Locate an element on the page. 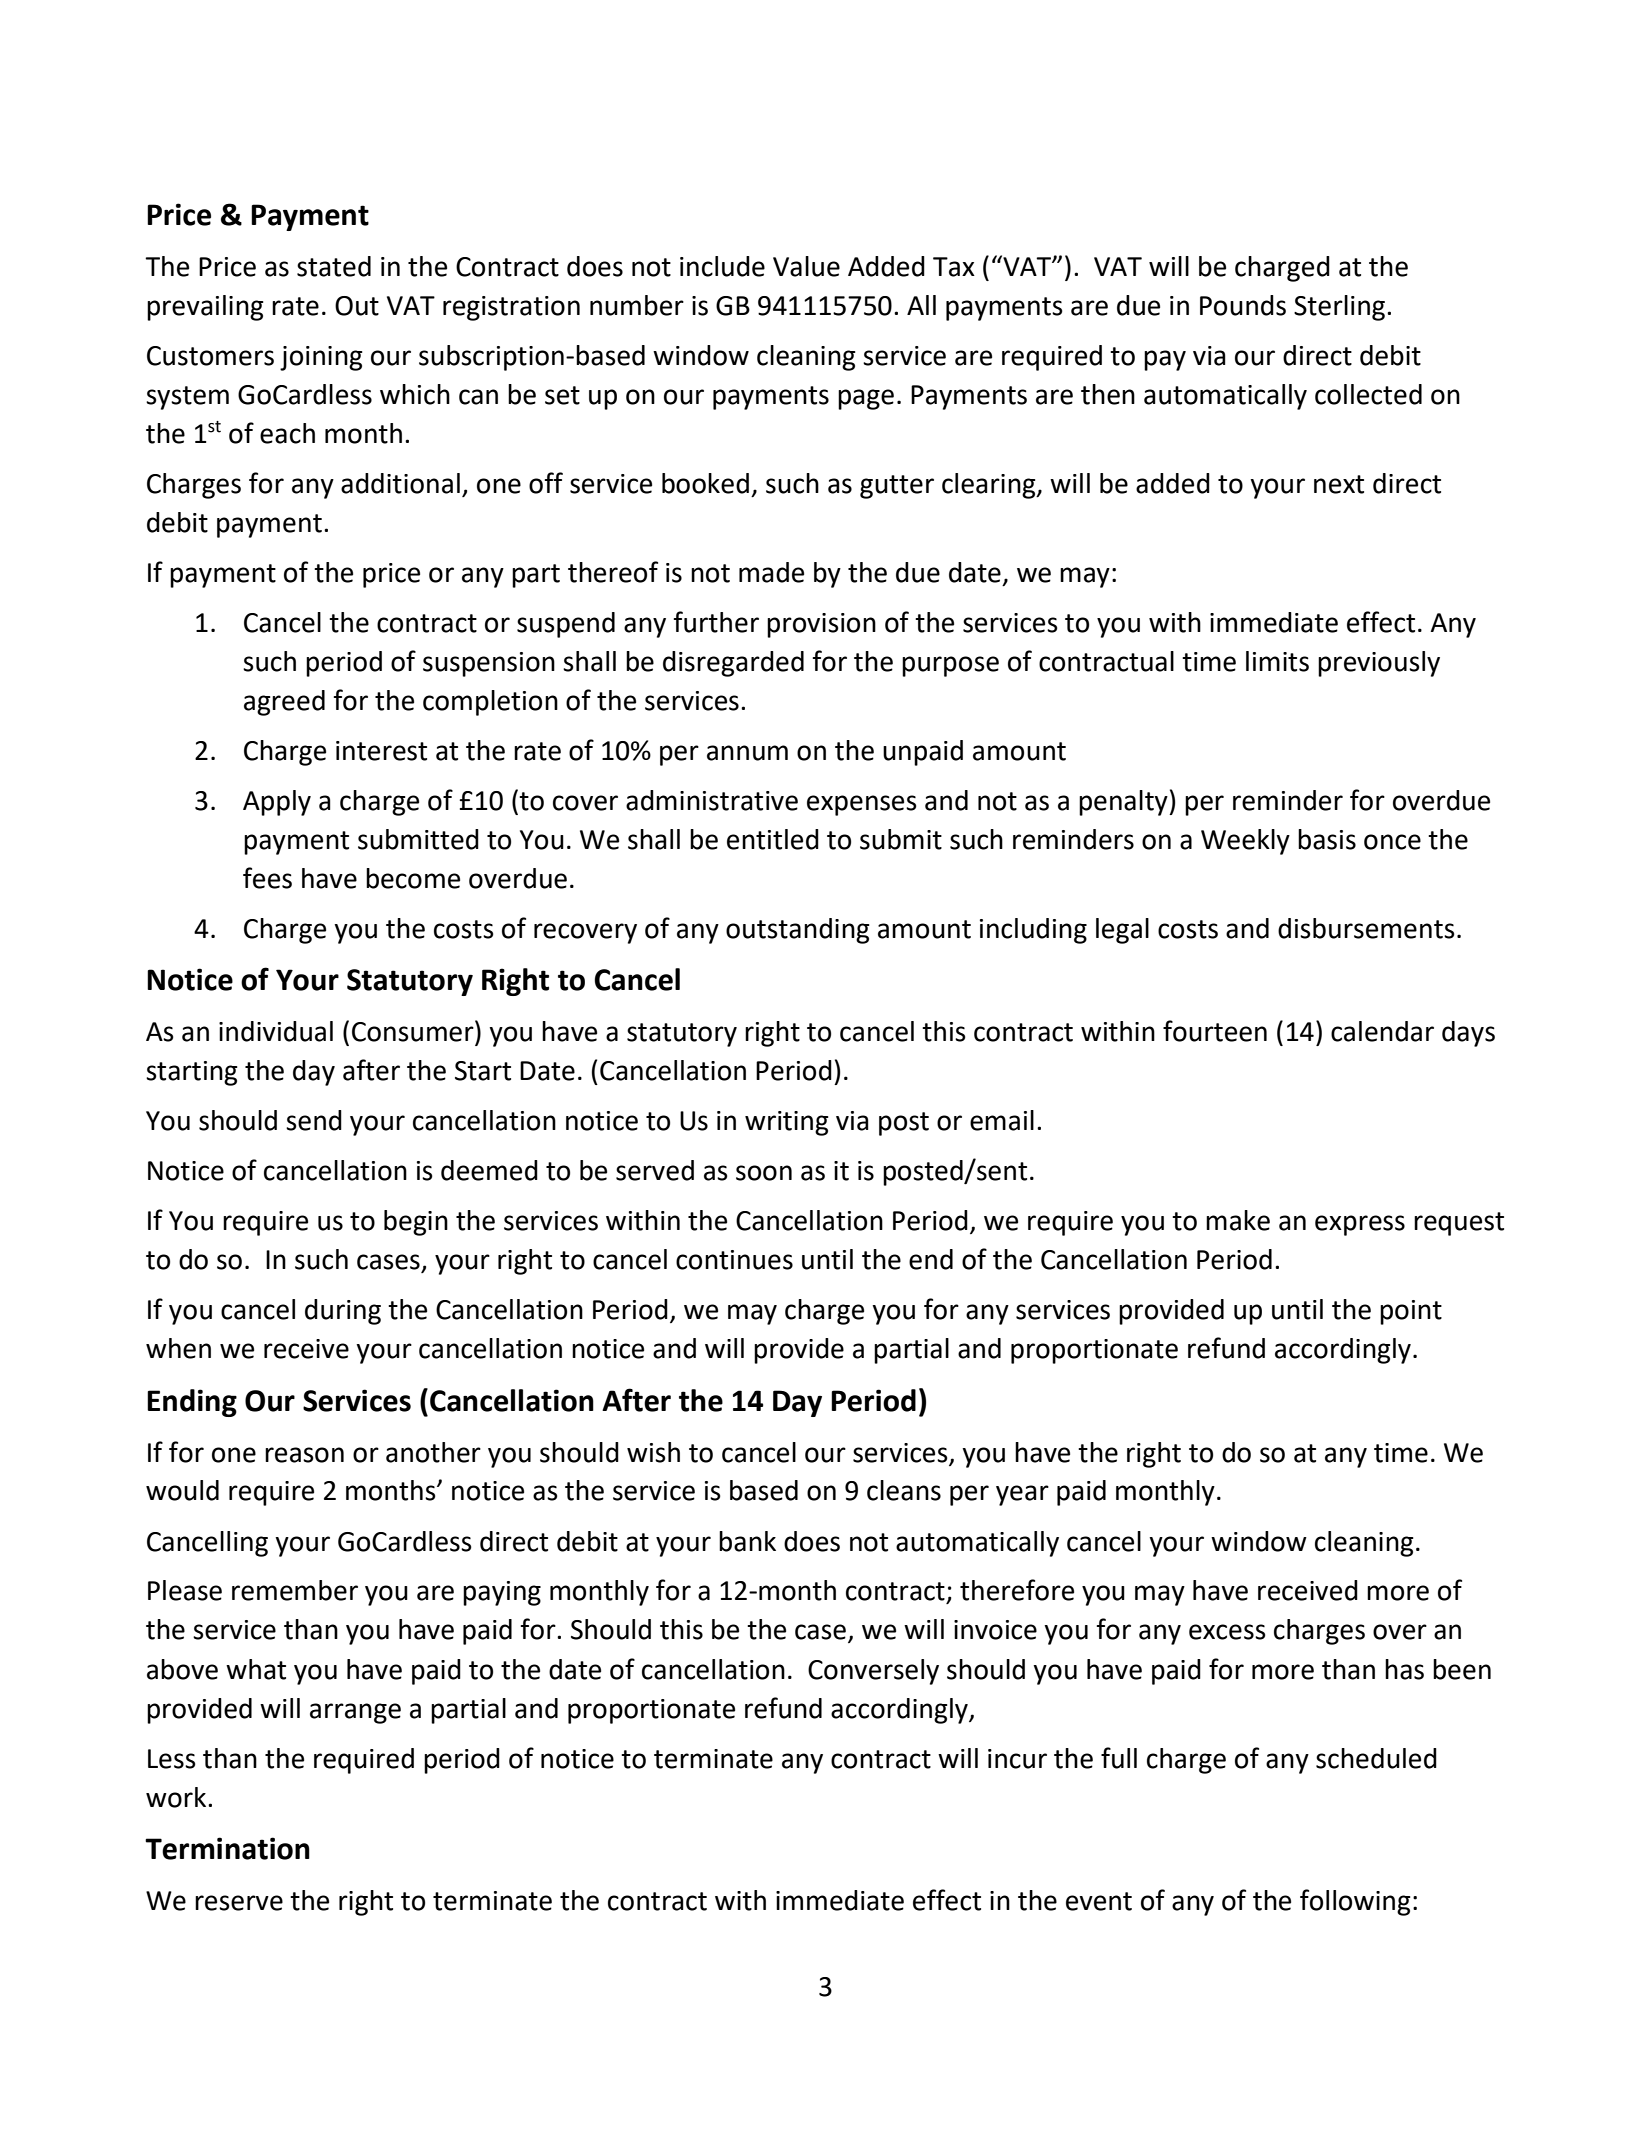 This document has height=2137, width=1651. during is located at coordinates (343, 1312).
